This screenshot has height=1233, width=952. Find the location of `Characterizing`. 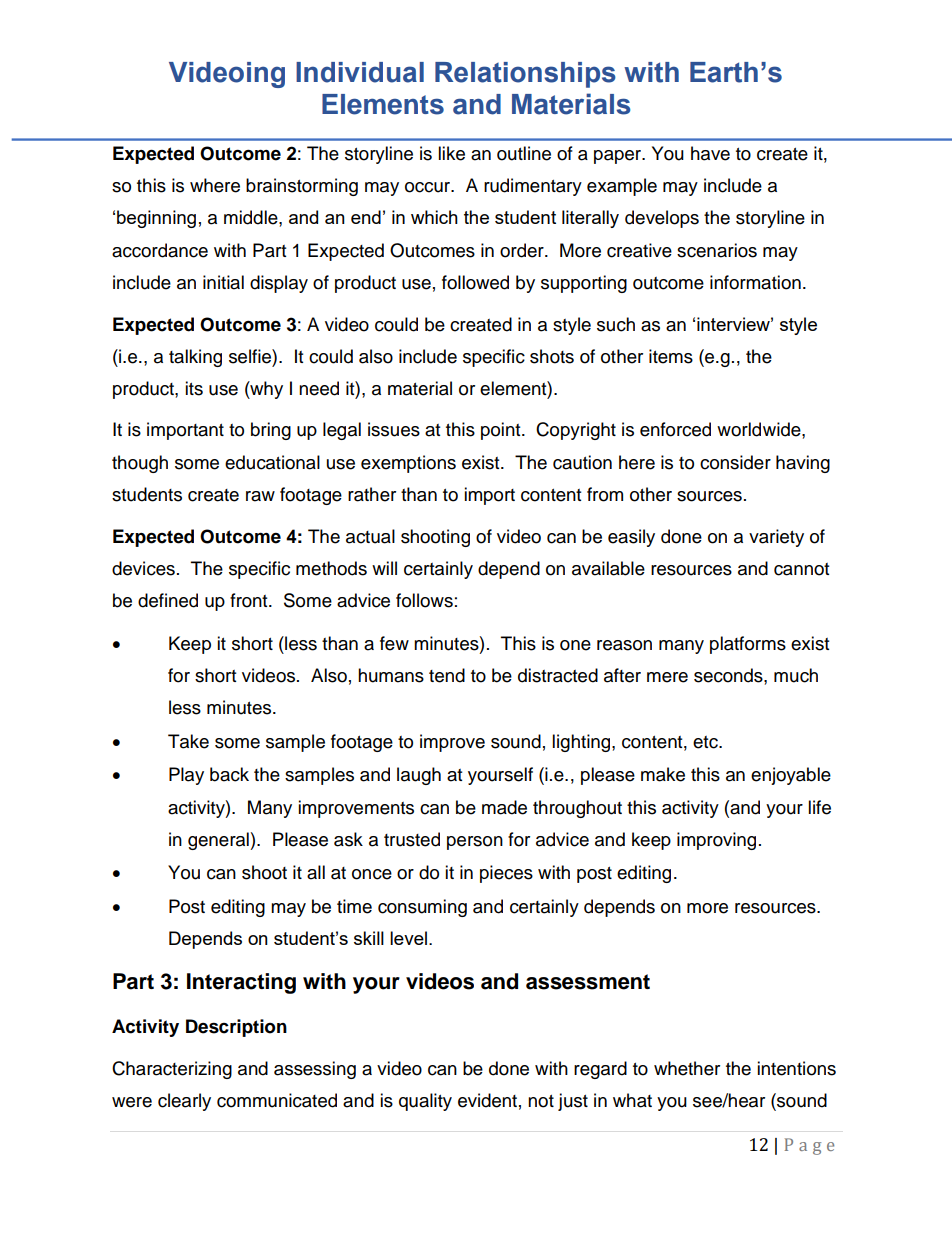

Characterizing is located at coordinates (172, 1070).
